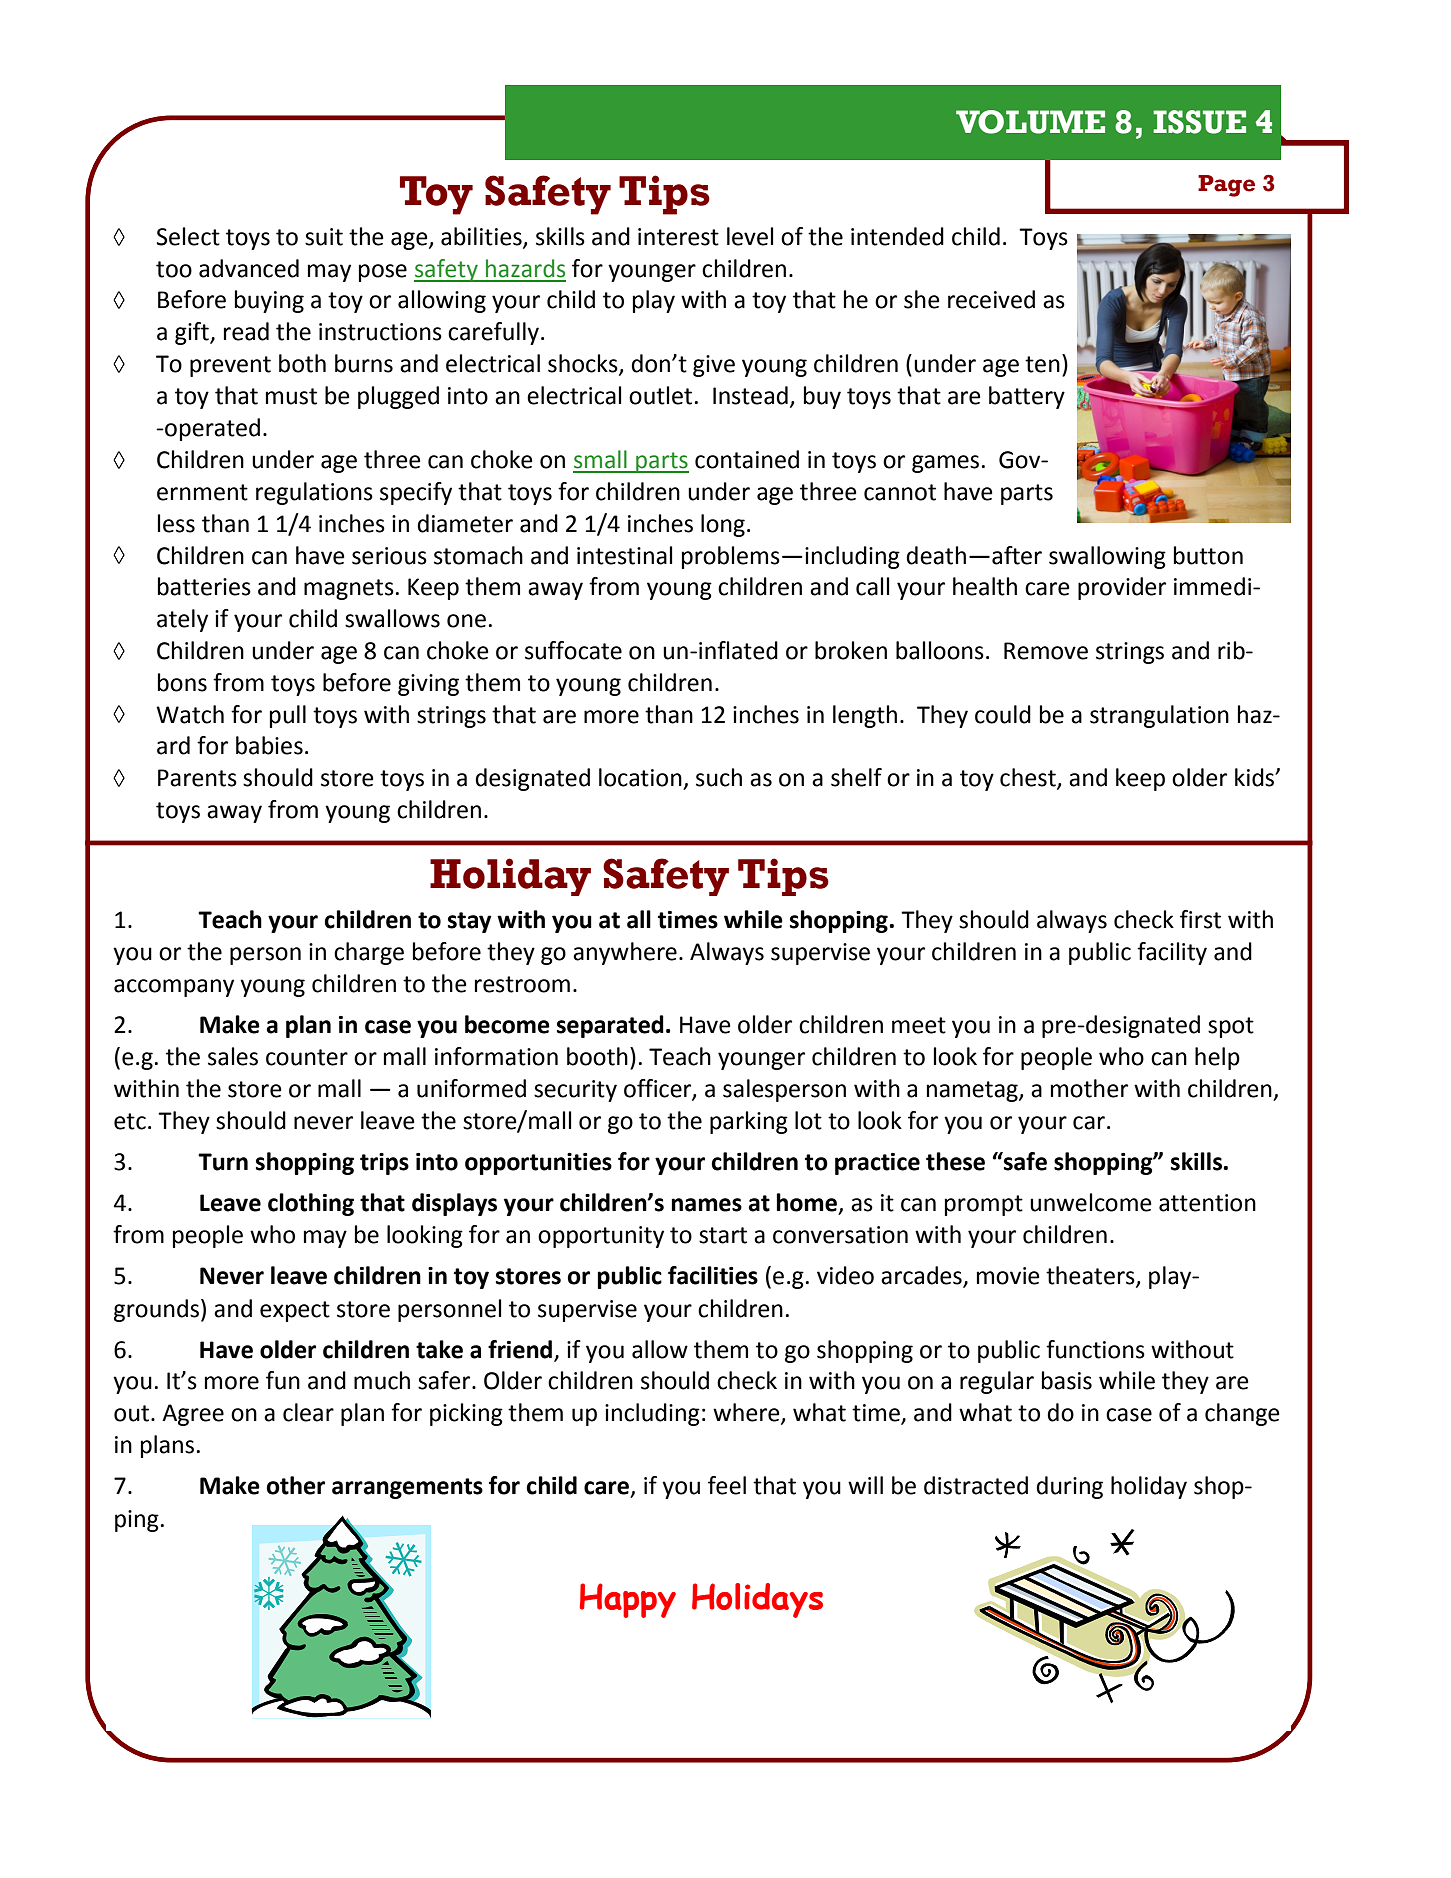  What do you see at coordinates (660, 395) in the page?
I see `outlet` at bounding box center [660, 395].
